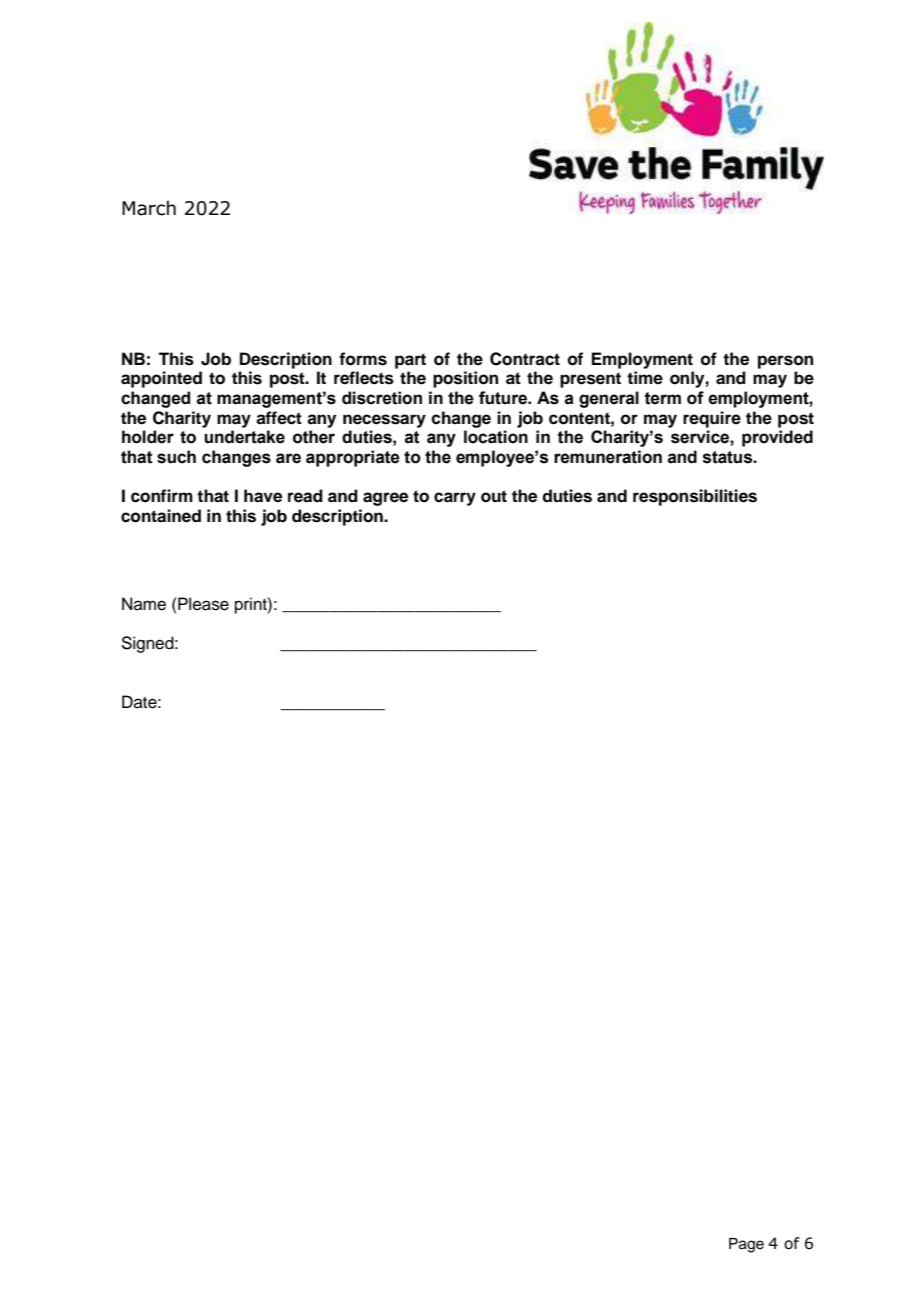 The width and height of the page is (924, 1308). I want to click on undertake, so click(244, 437).
